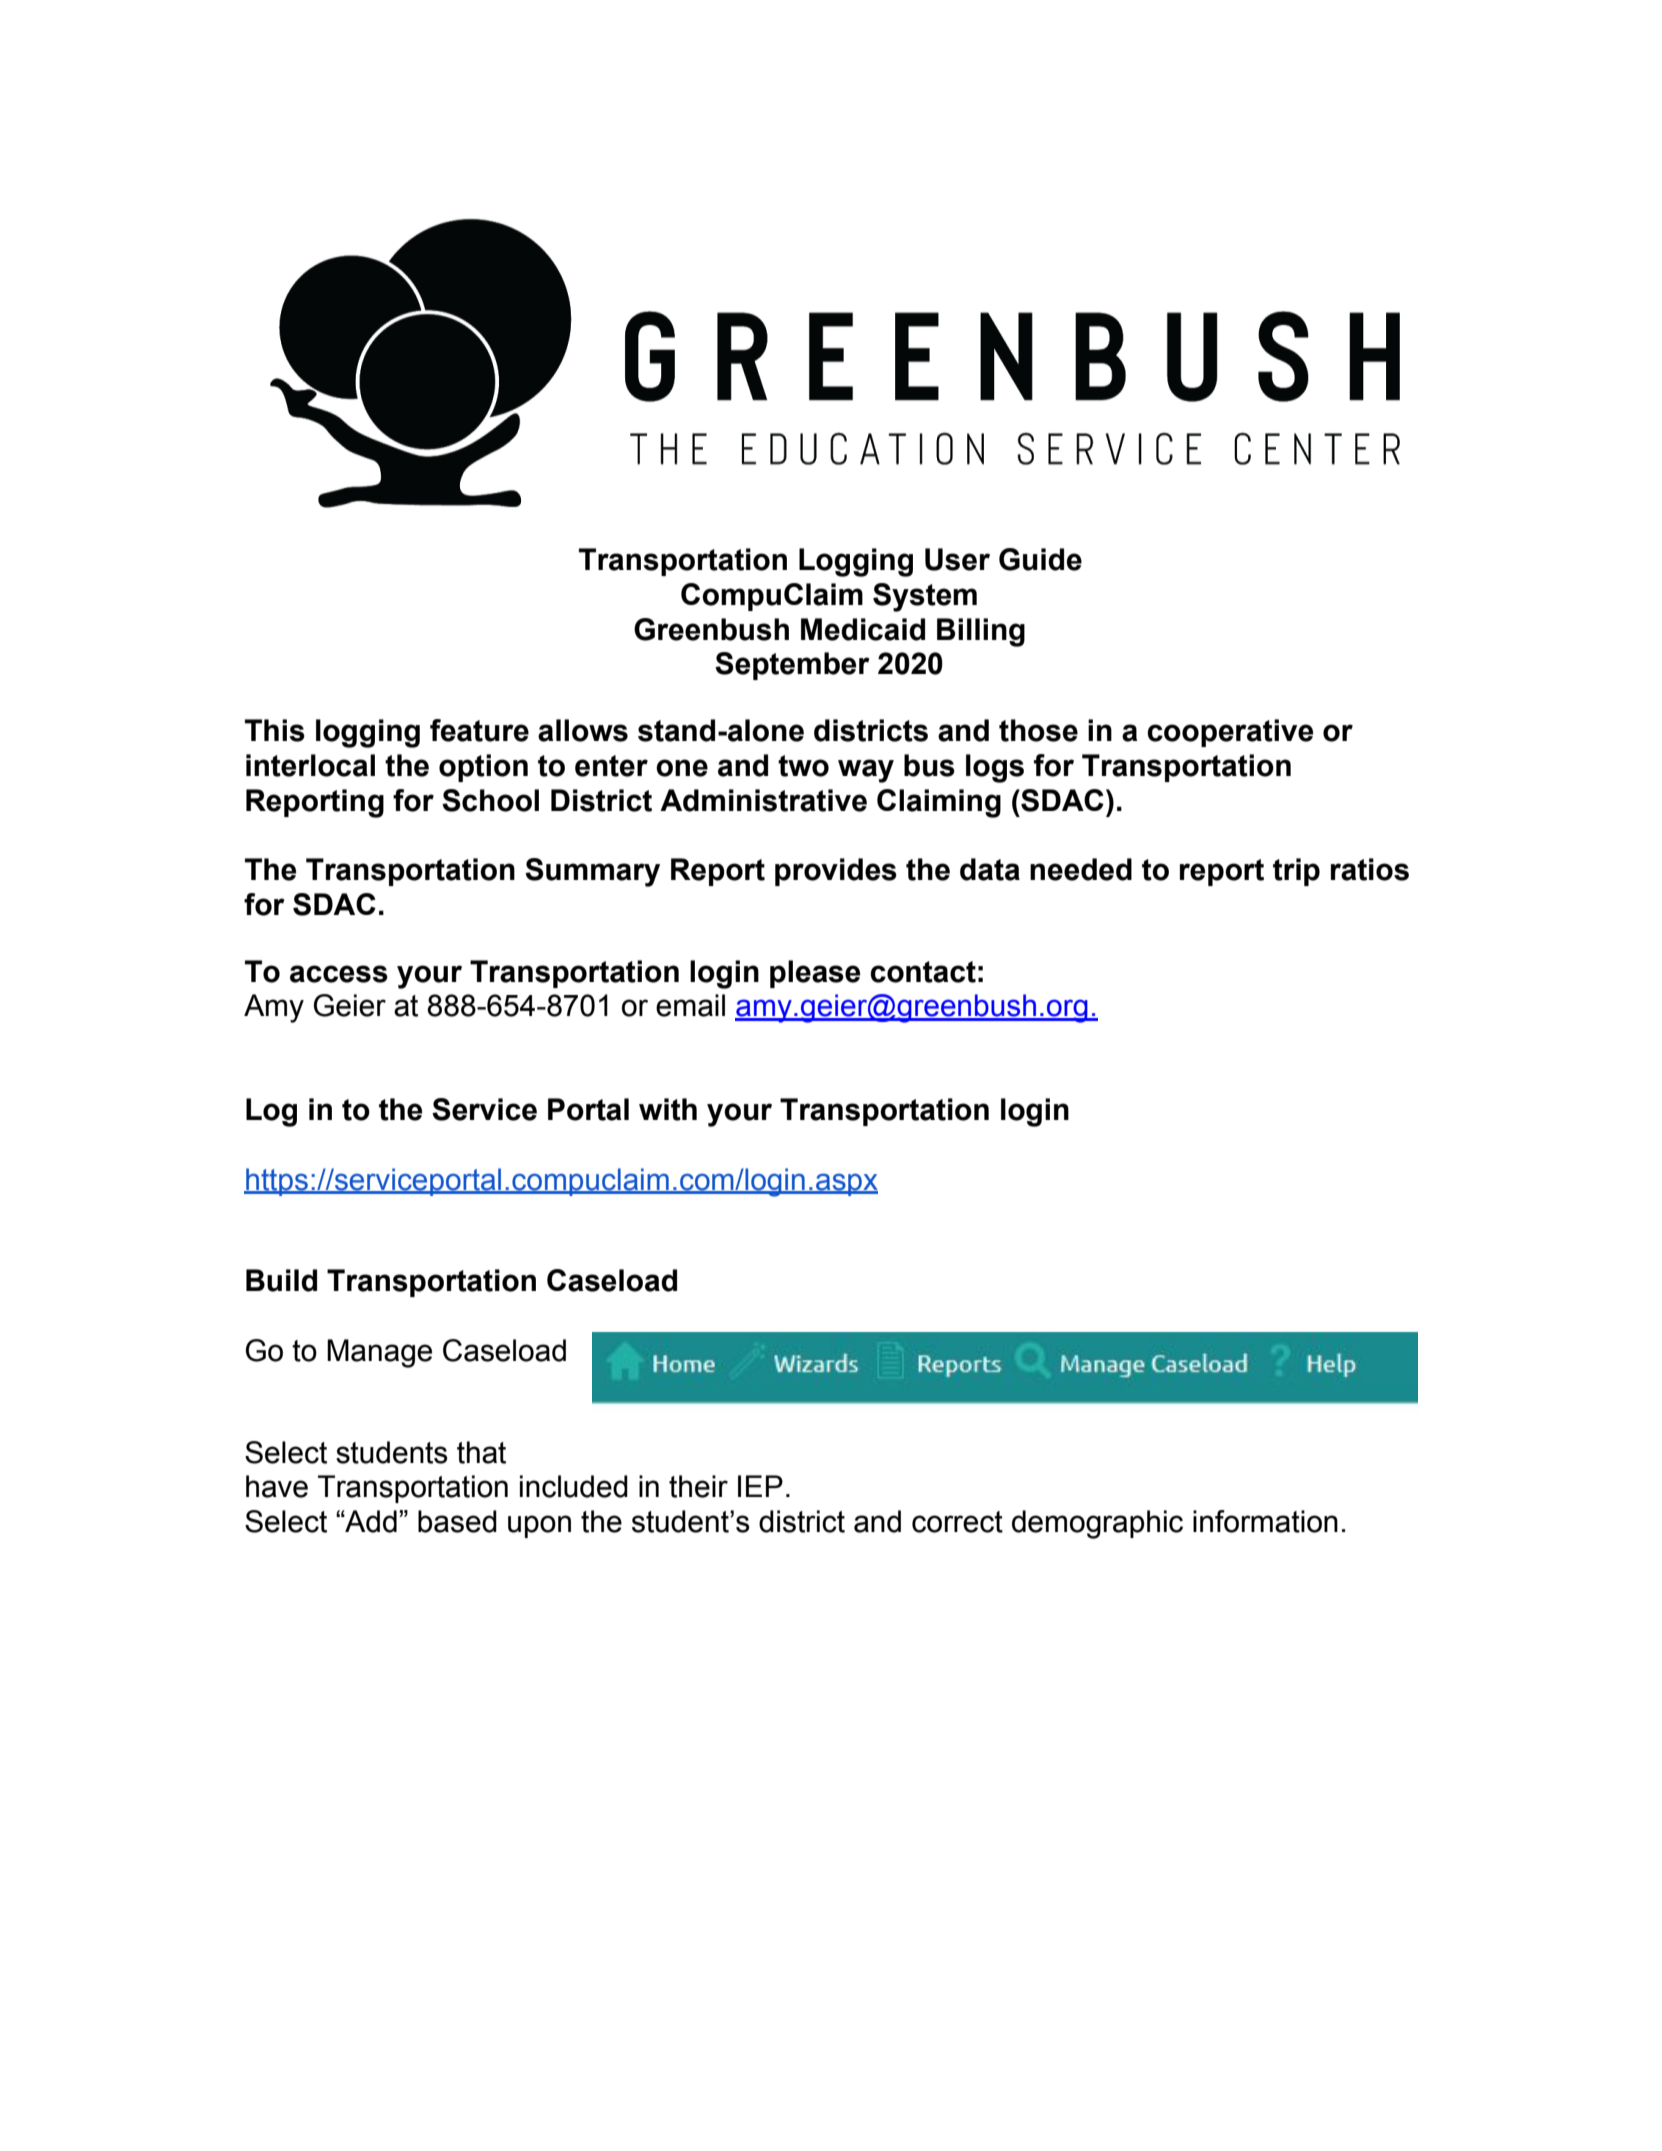 The height and width of the page is (2151, 1662). What do you see at coordinates (863, 629) in the page?
I see `Medicaid` at bounding box center [863, 629].
